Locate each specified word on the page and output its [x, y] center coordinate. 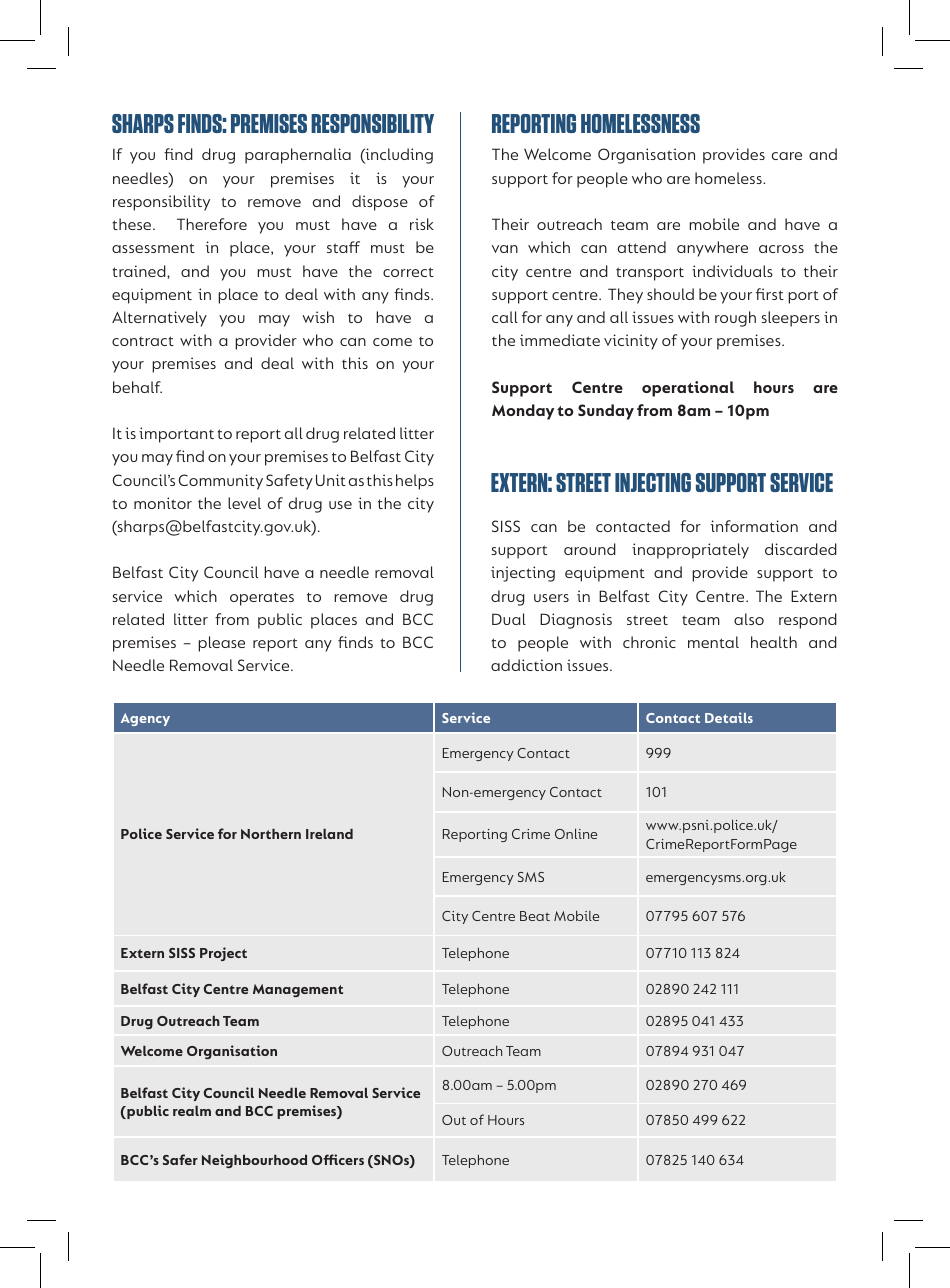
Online [576, 833]
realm [192, 1110]
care [787, 156]
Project [223, 954]
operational [688, 389]
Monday [523, 412]
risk [422, 224]
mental [713, 642]
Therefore [212, 224]
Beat [535, 916]
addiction [526, 665]
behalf [137, 387]
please [221, 644]
